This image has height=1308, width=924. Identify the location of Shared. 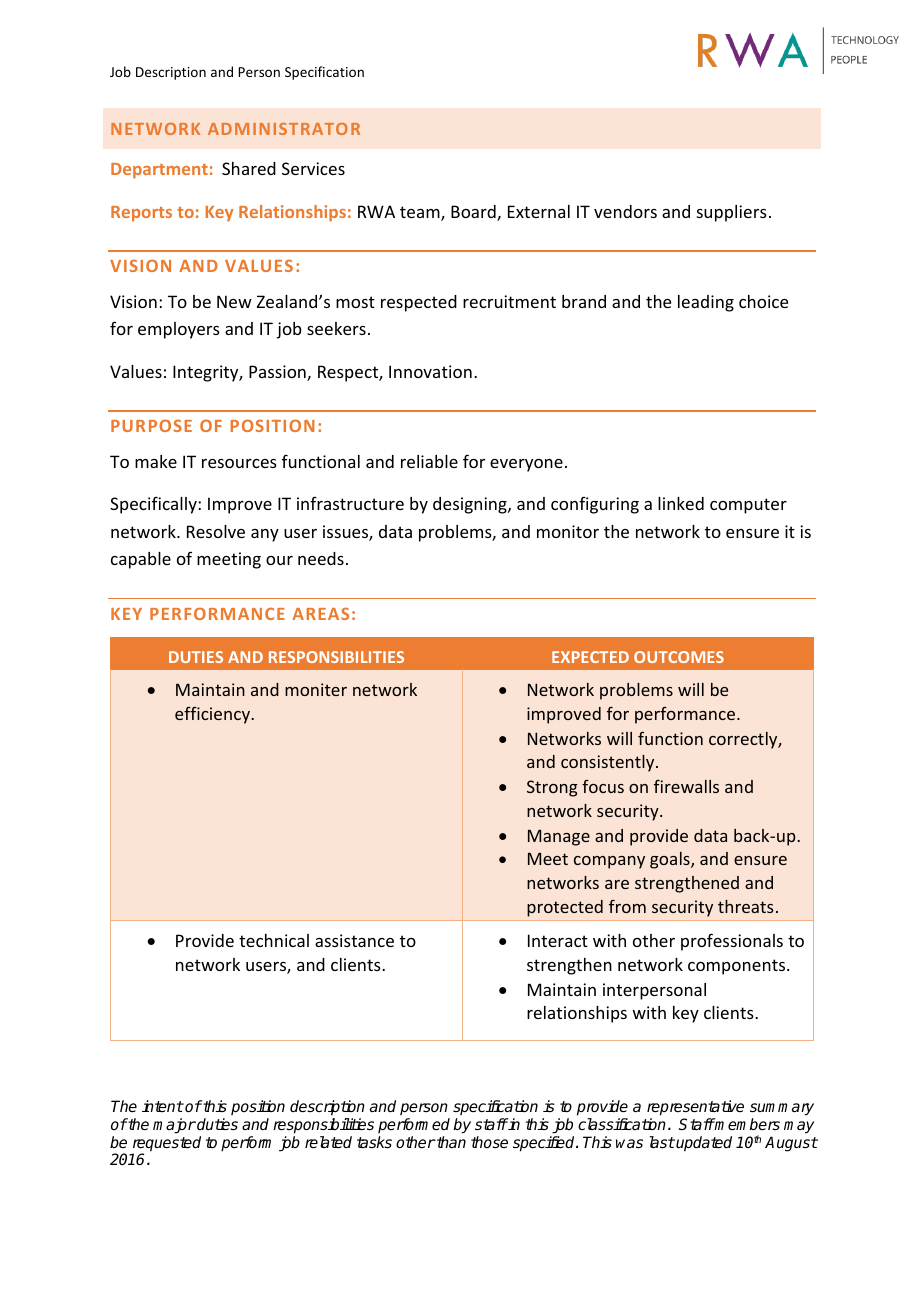
(249, 168).
